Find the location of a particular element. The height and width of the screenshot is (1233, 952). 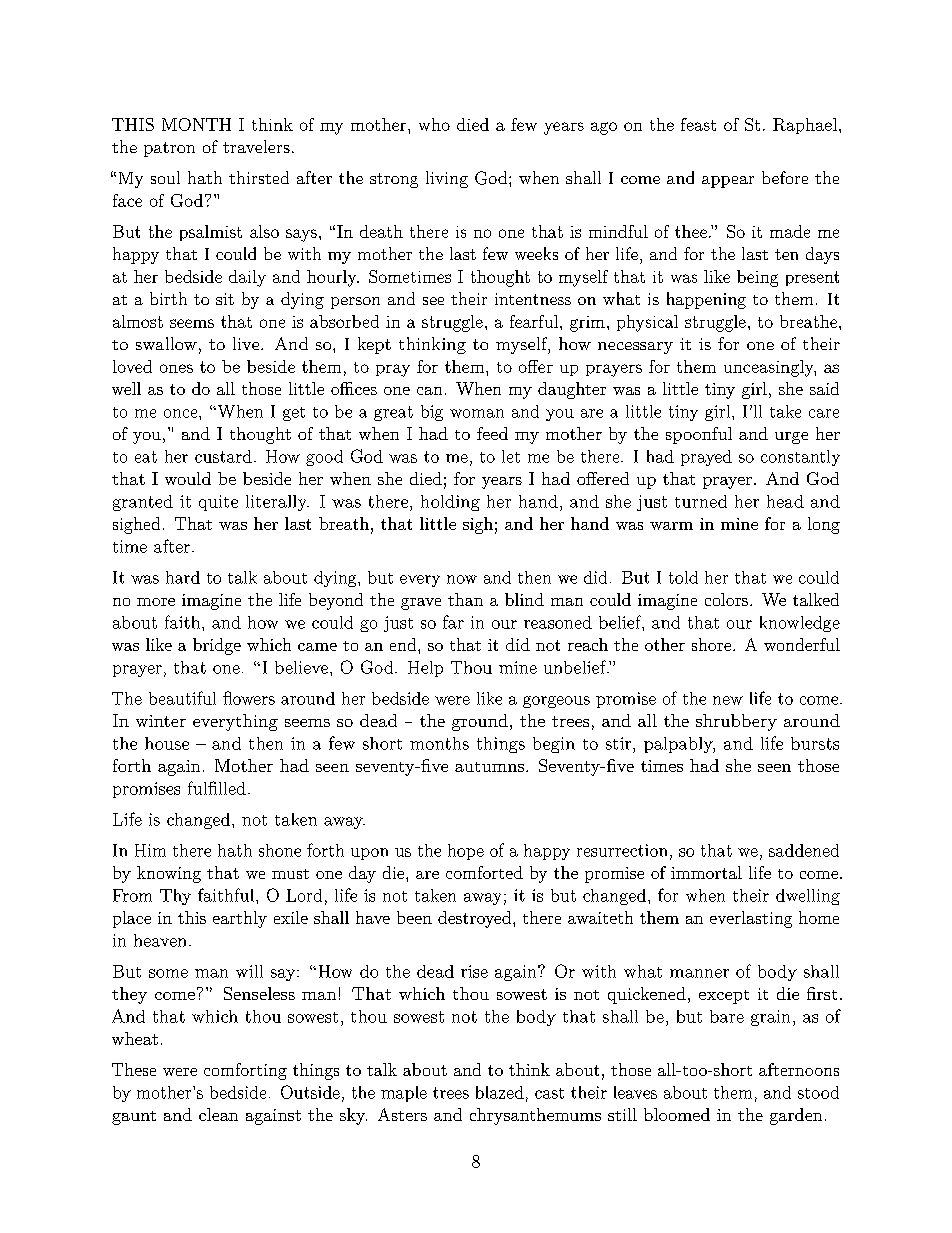

patron is located at coordinates (169, 149).
